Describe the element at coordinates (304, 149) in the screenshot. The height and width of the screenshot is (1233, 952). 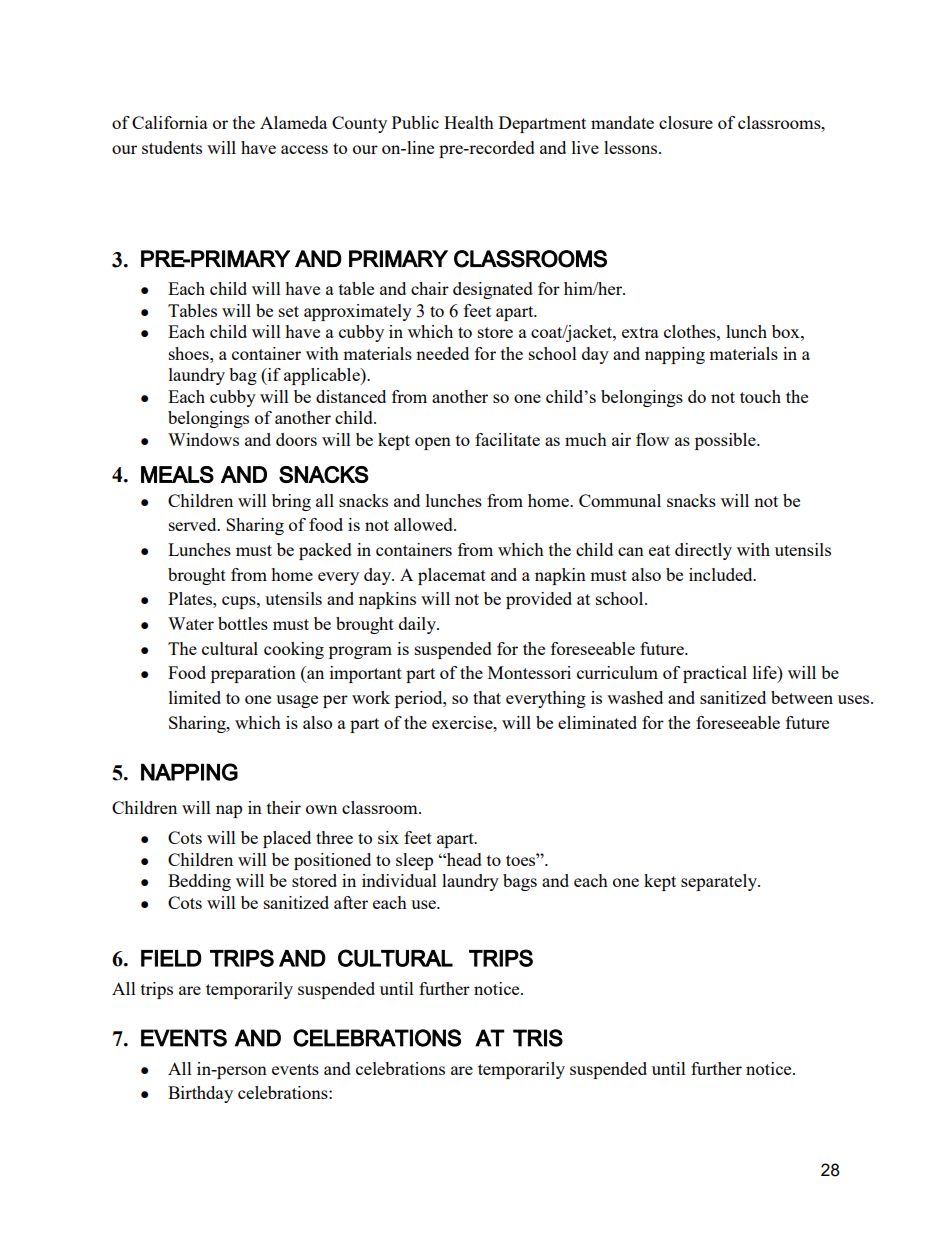
I see `access` at that location.
